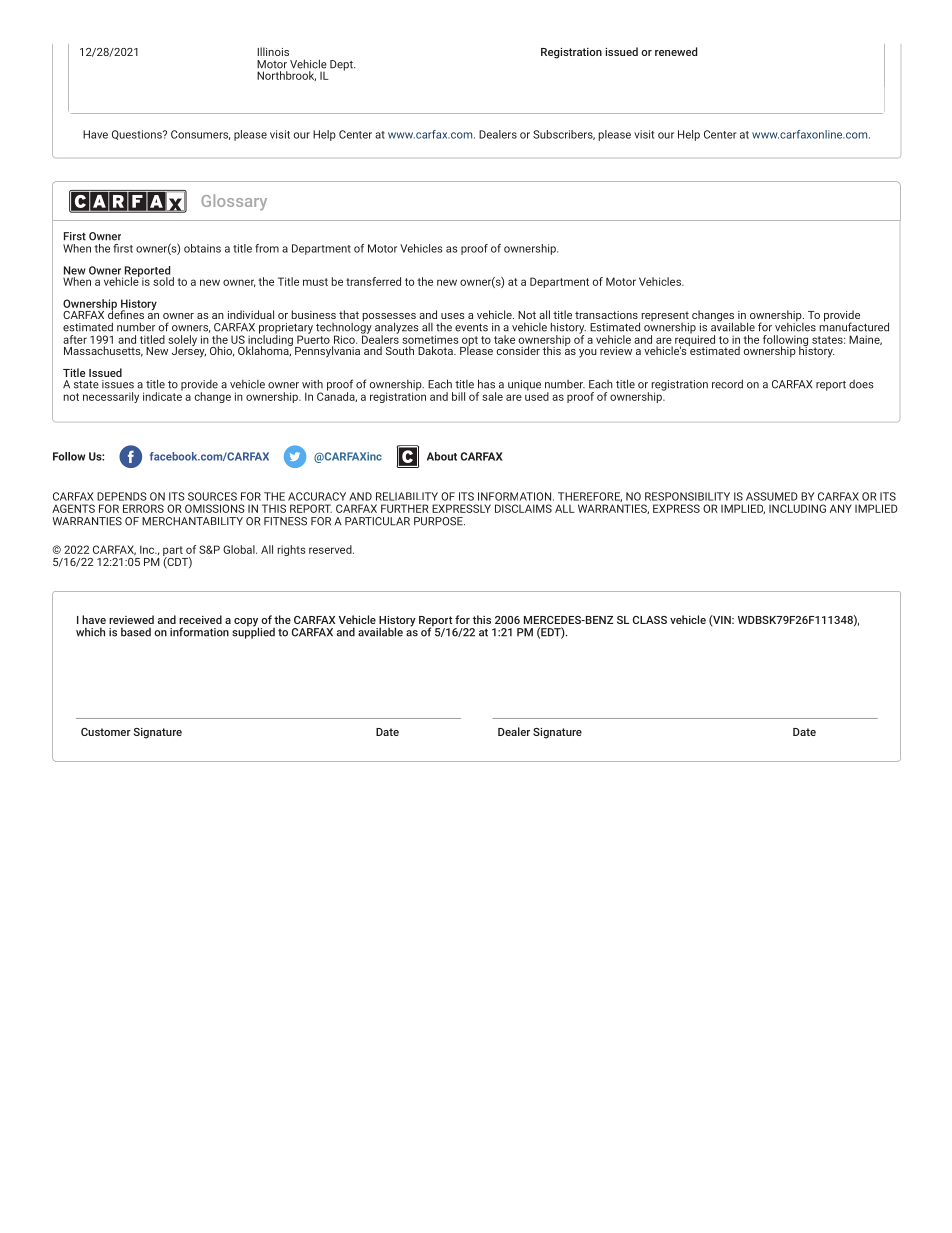 The height and width of the screenshot is (1233, 952). Describe the element at coordinates (240, 549) in the screenshot. I see `Global` at that location.
